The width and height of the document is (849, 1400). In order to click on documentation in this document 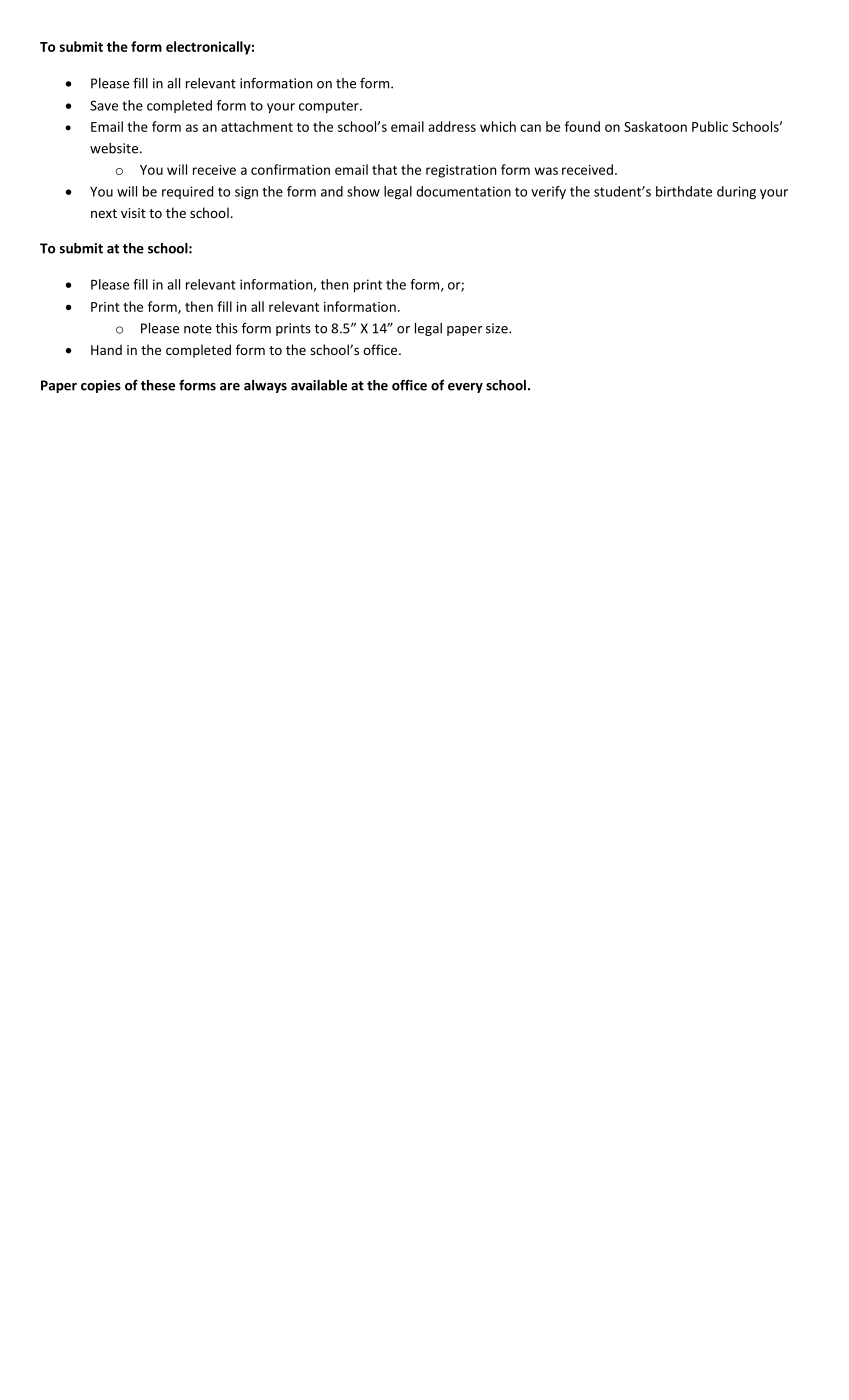, I will do `click(463, 191)`.
